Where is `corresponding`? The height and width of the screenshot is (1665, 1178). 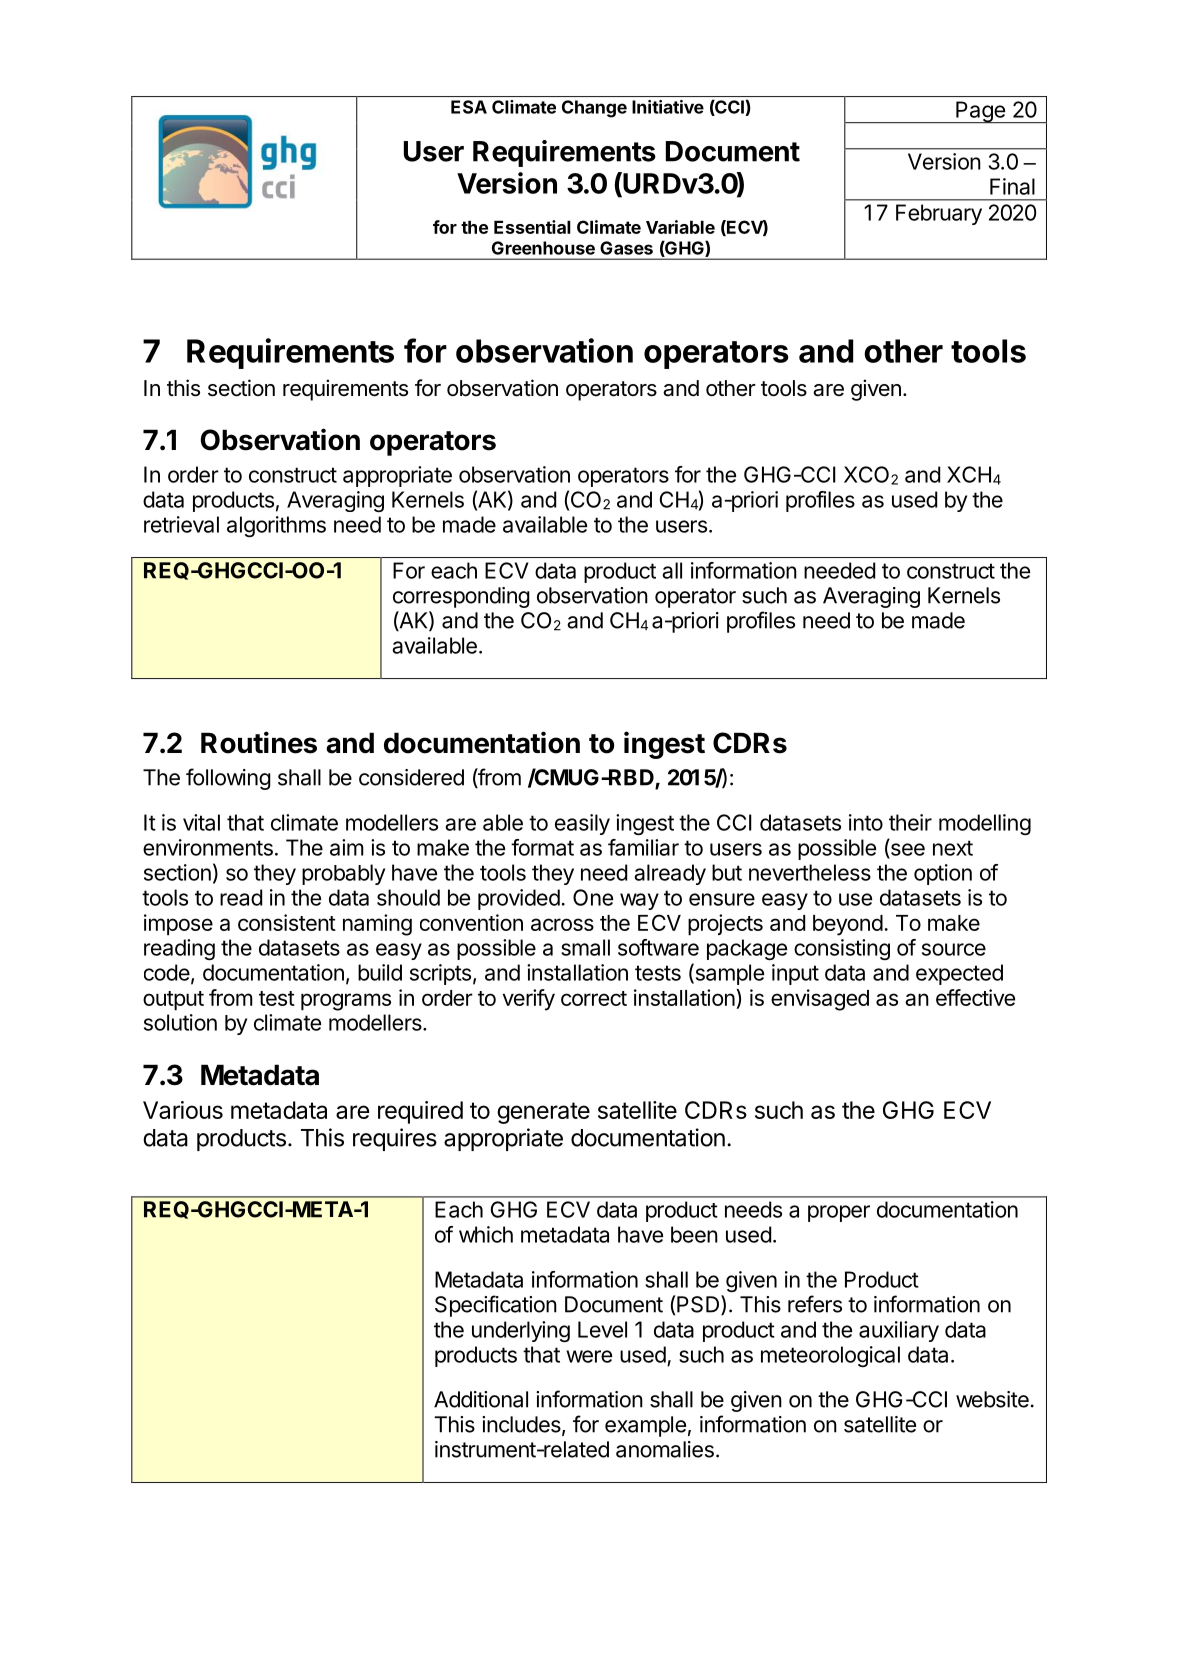 corresponding is located at coordinates (461, 597).
